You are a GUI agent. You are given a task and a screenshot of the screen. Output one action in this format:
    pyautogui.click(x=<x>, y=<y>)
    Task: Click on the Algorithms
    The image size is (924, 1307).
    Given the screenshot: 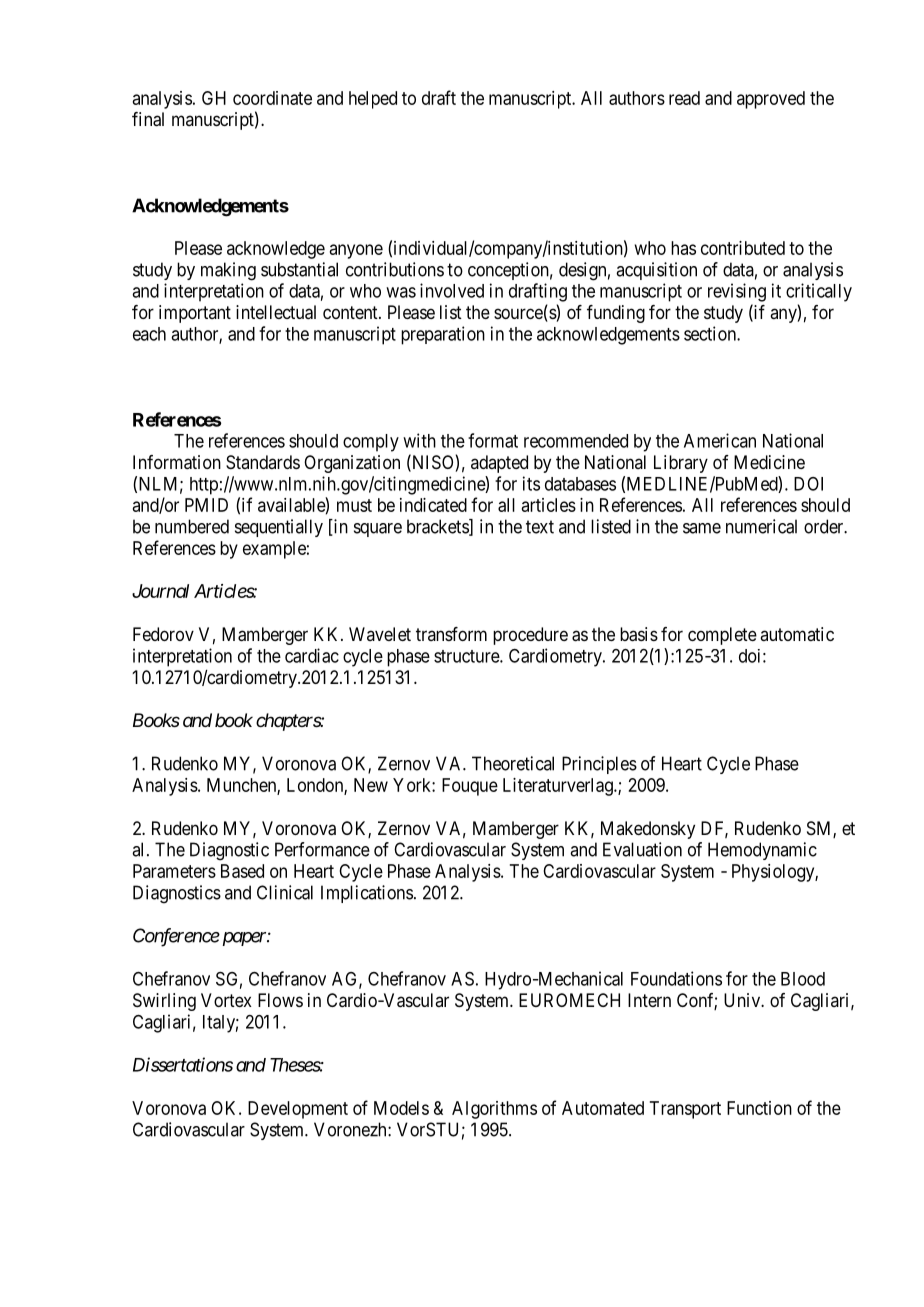 What is the action you would take?
    pyautogui.click(x=494, y=1110)
